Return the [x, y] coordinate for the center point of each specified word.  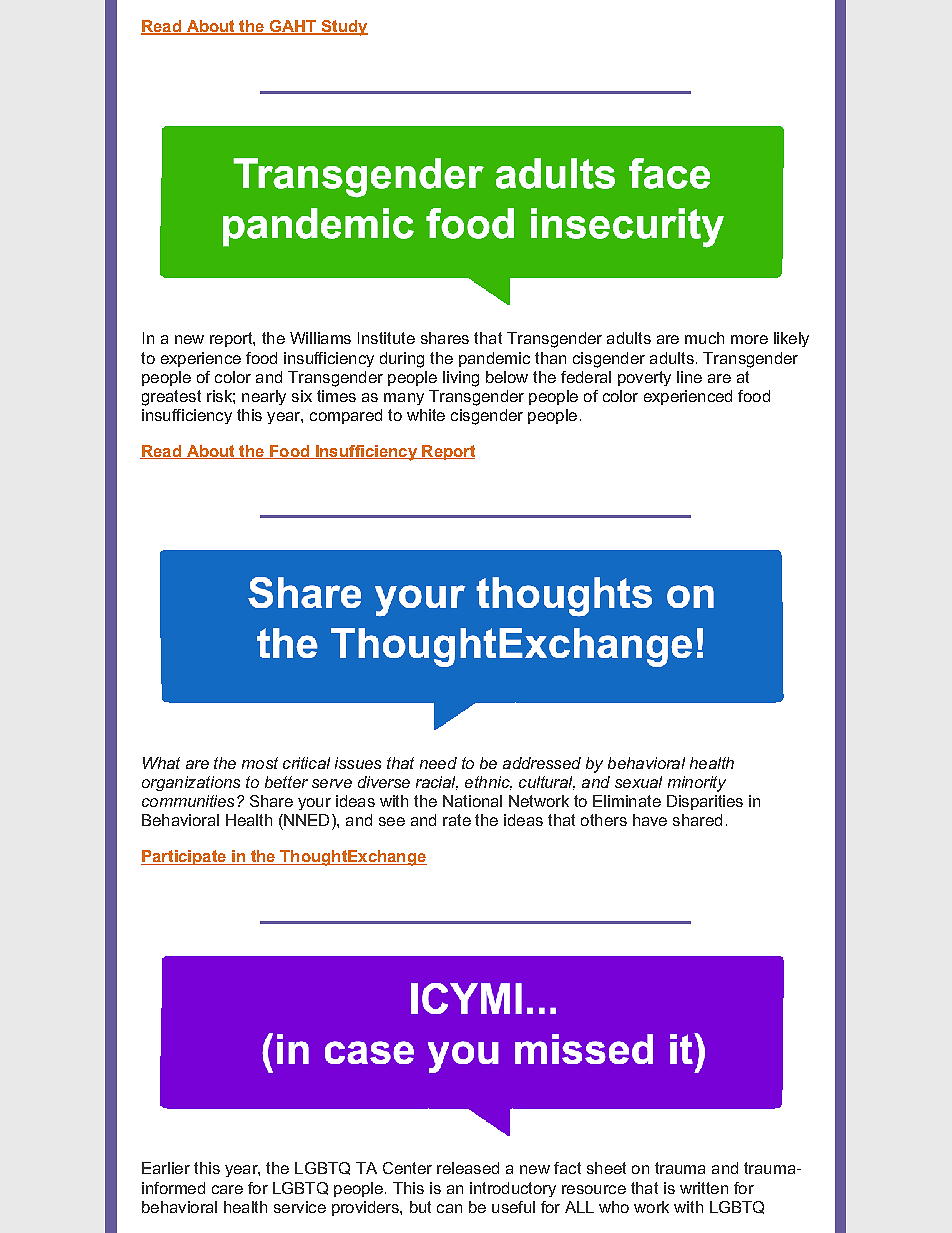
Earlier [166, 1168]
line [689, 377]
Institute [386, 338]
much [704, 338]
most [260, 763]
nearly [264, 397]
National [472, 801]
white [426, 415]
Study [343, 28]
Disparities [705, 802]
